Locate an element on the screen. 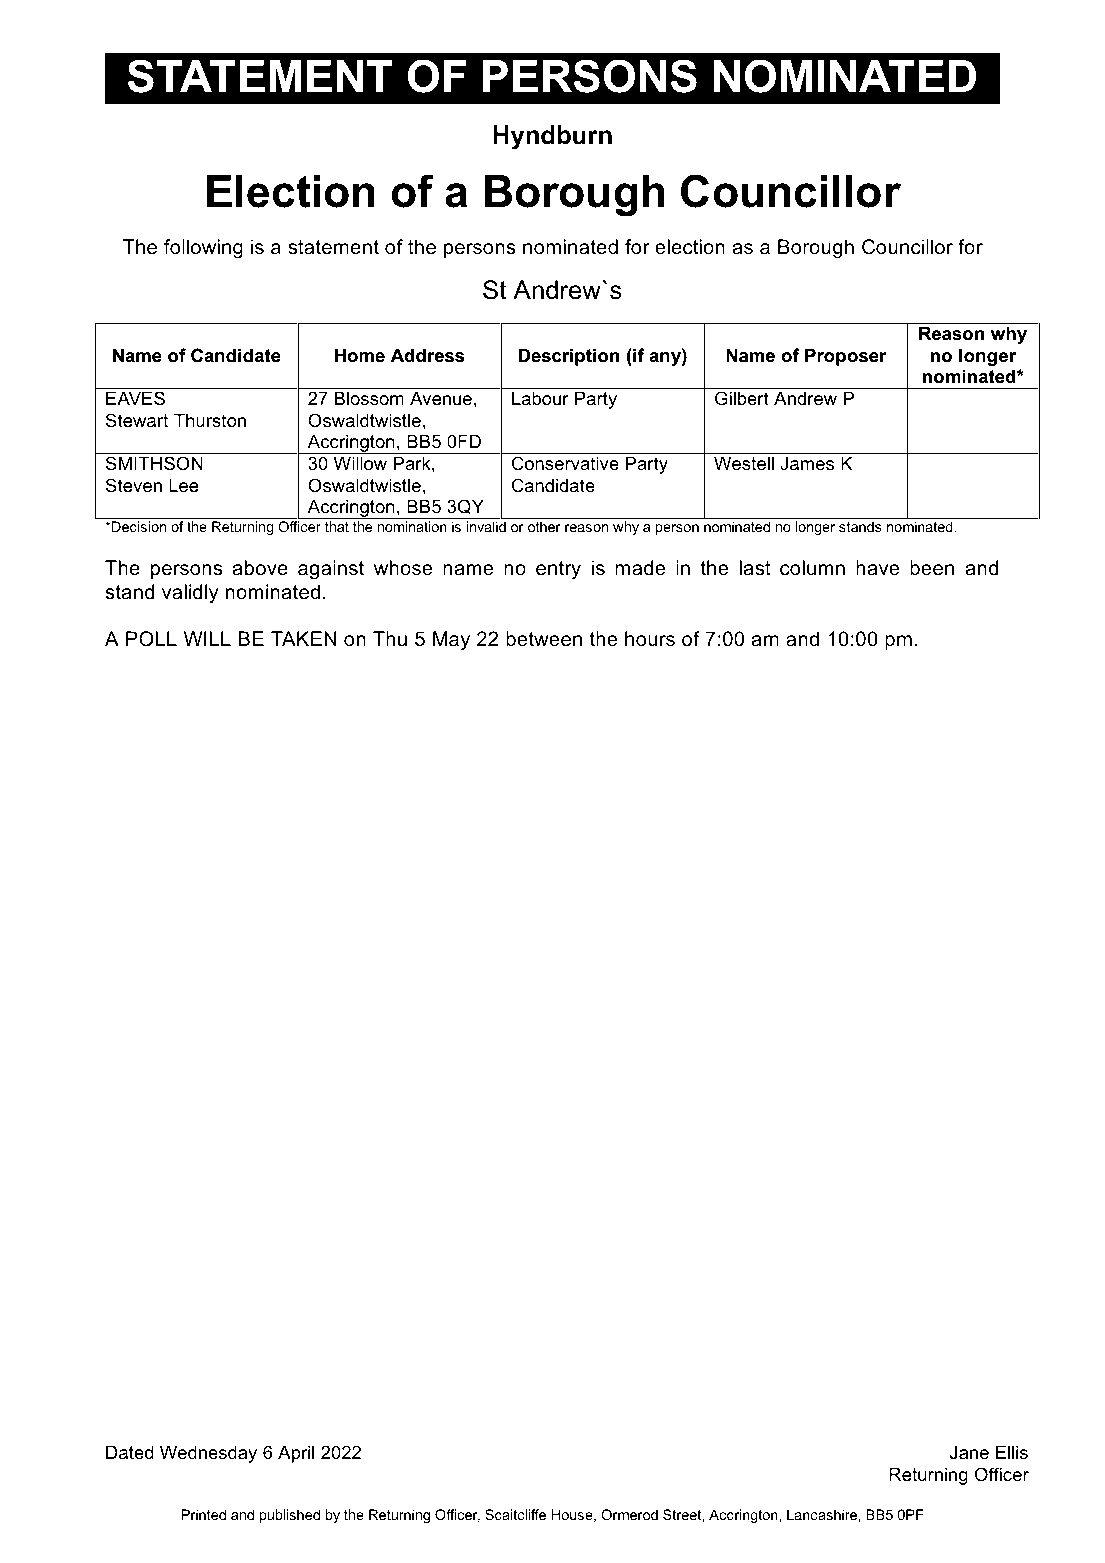 The image size is (1105, 1563). following is located at coordinates (203, 249).
